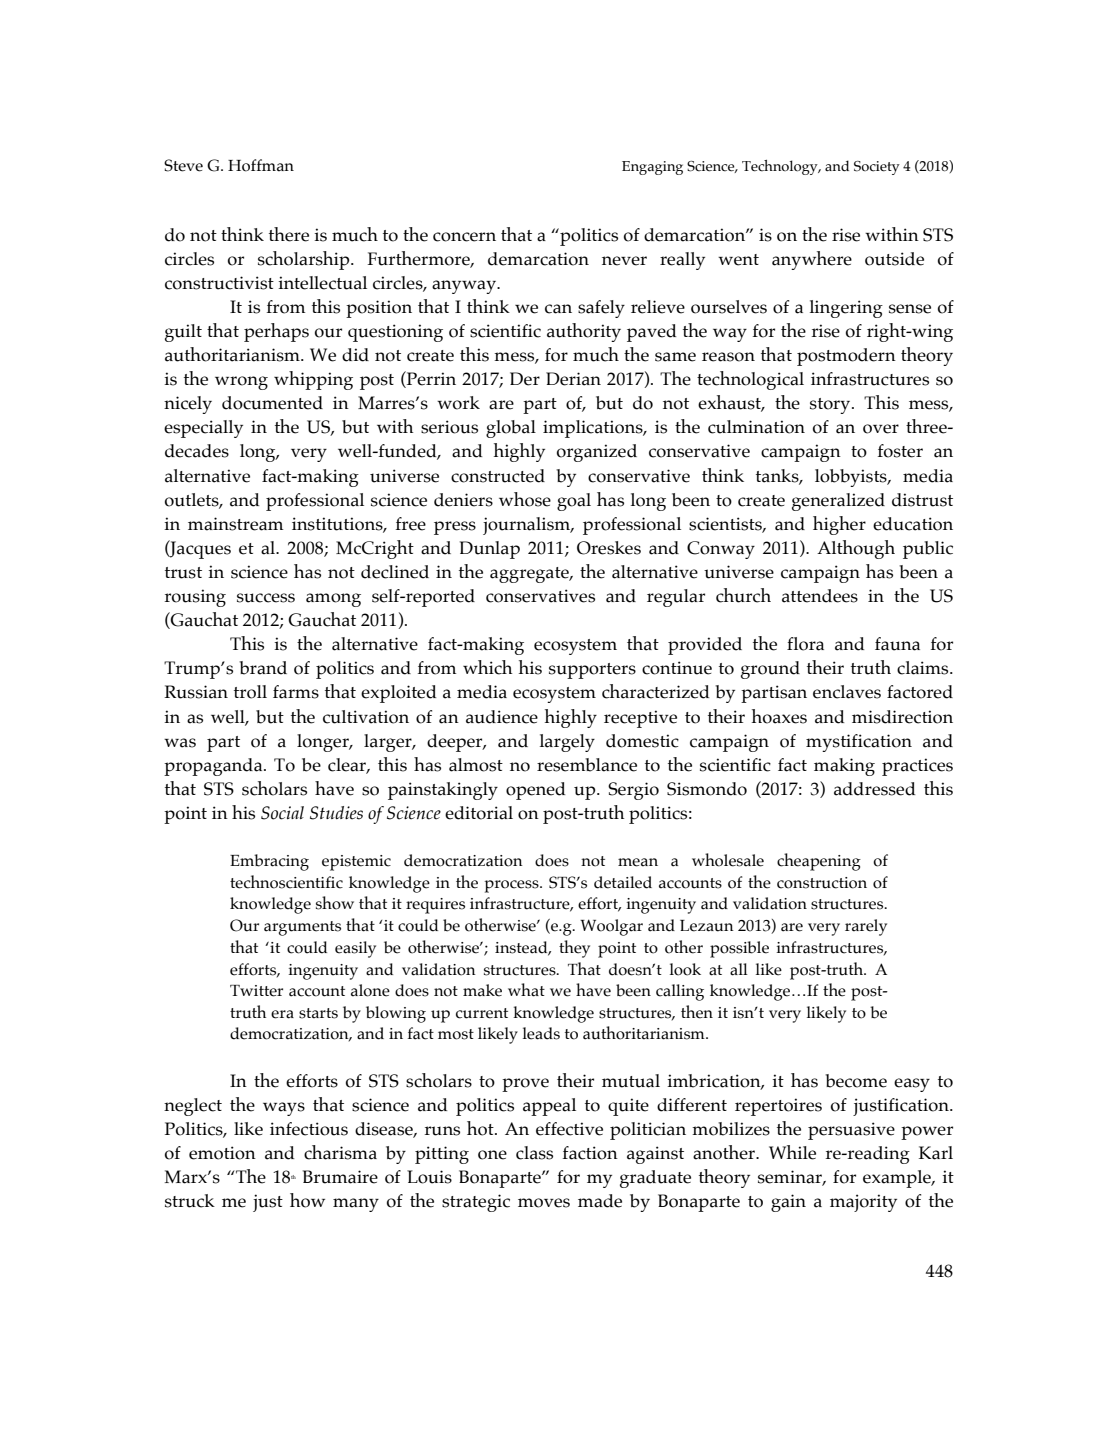 The width and height of the screenshot is (1118, 1446). What do you see at coordinates (847, 692) in the screenshot?
I see `enclaves` at bounding box center [847, 692].
